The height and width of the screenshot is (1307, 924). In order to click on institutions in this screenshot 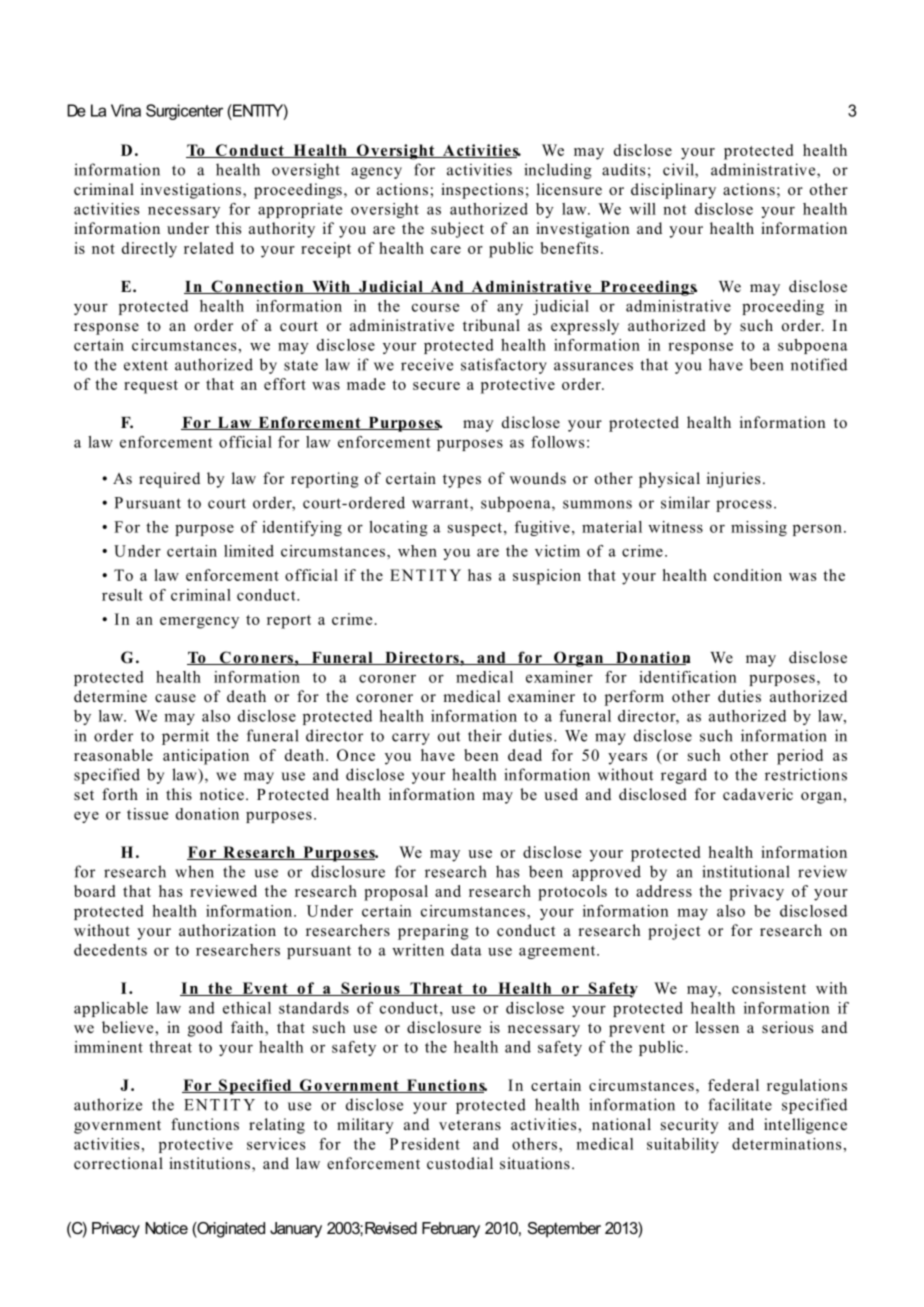, I will do `click(211, 1164)`.
